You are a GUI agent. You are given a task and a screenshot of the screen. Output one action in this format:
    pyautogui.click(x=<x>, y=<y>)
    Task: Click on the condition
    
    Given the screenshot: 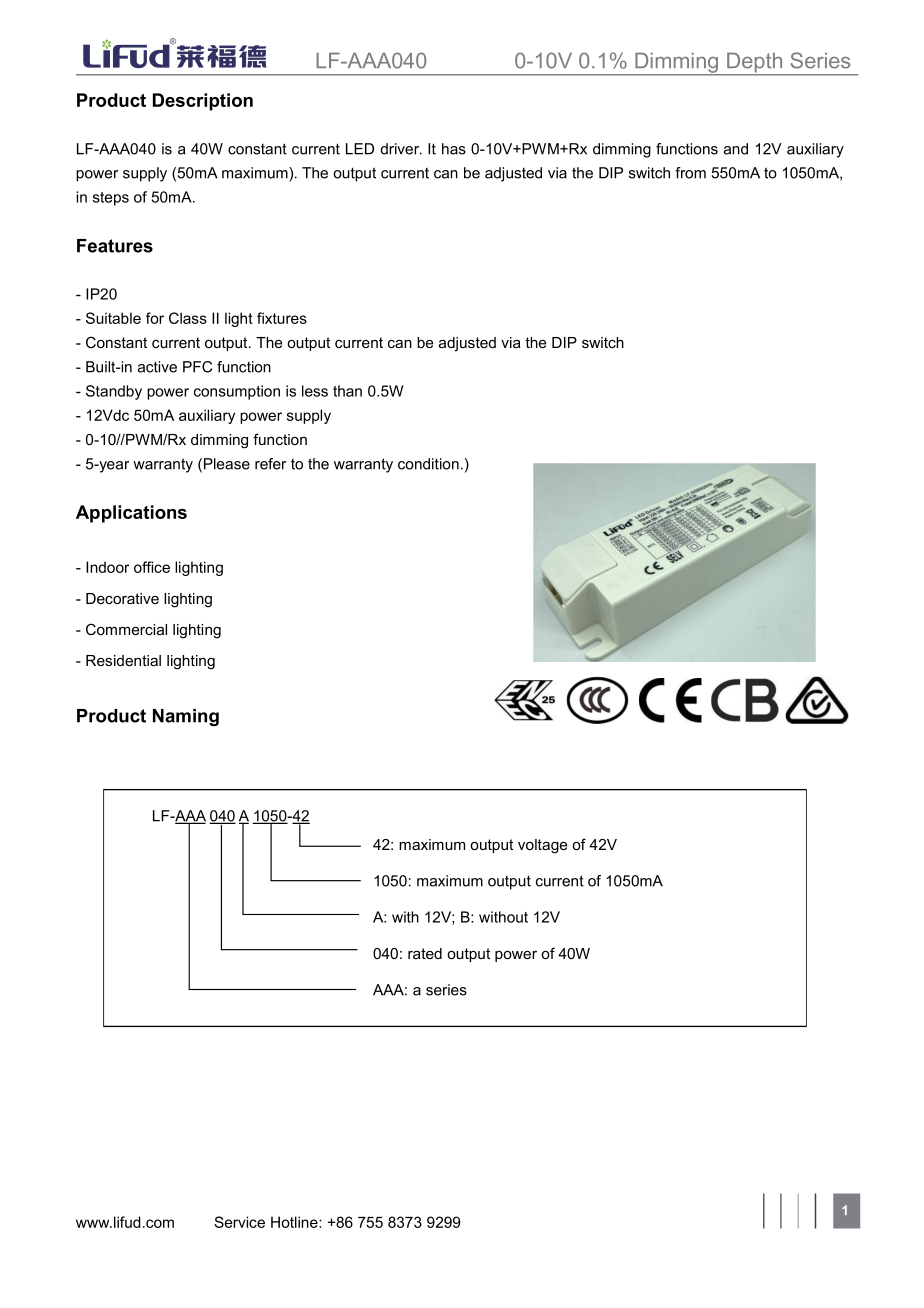 What is the action you would take?
    pyautogui.click(x=428, y=464)
